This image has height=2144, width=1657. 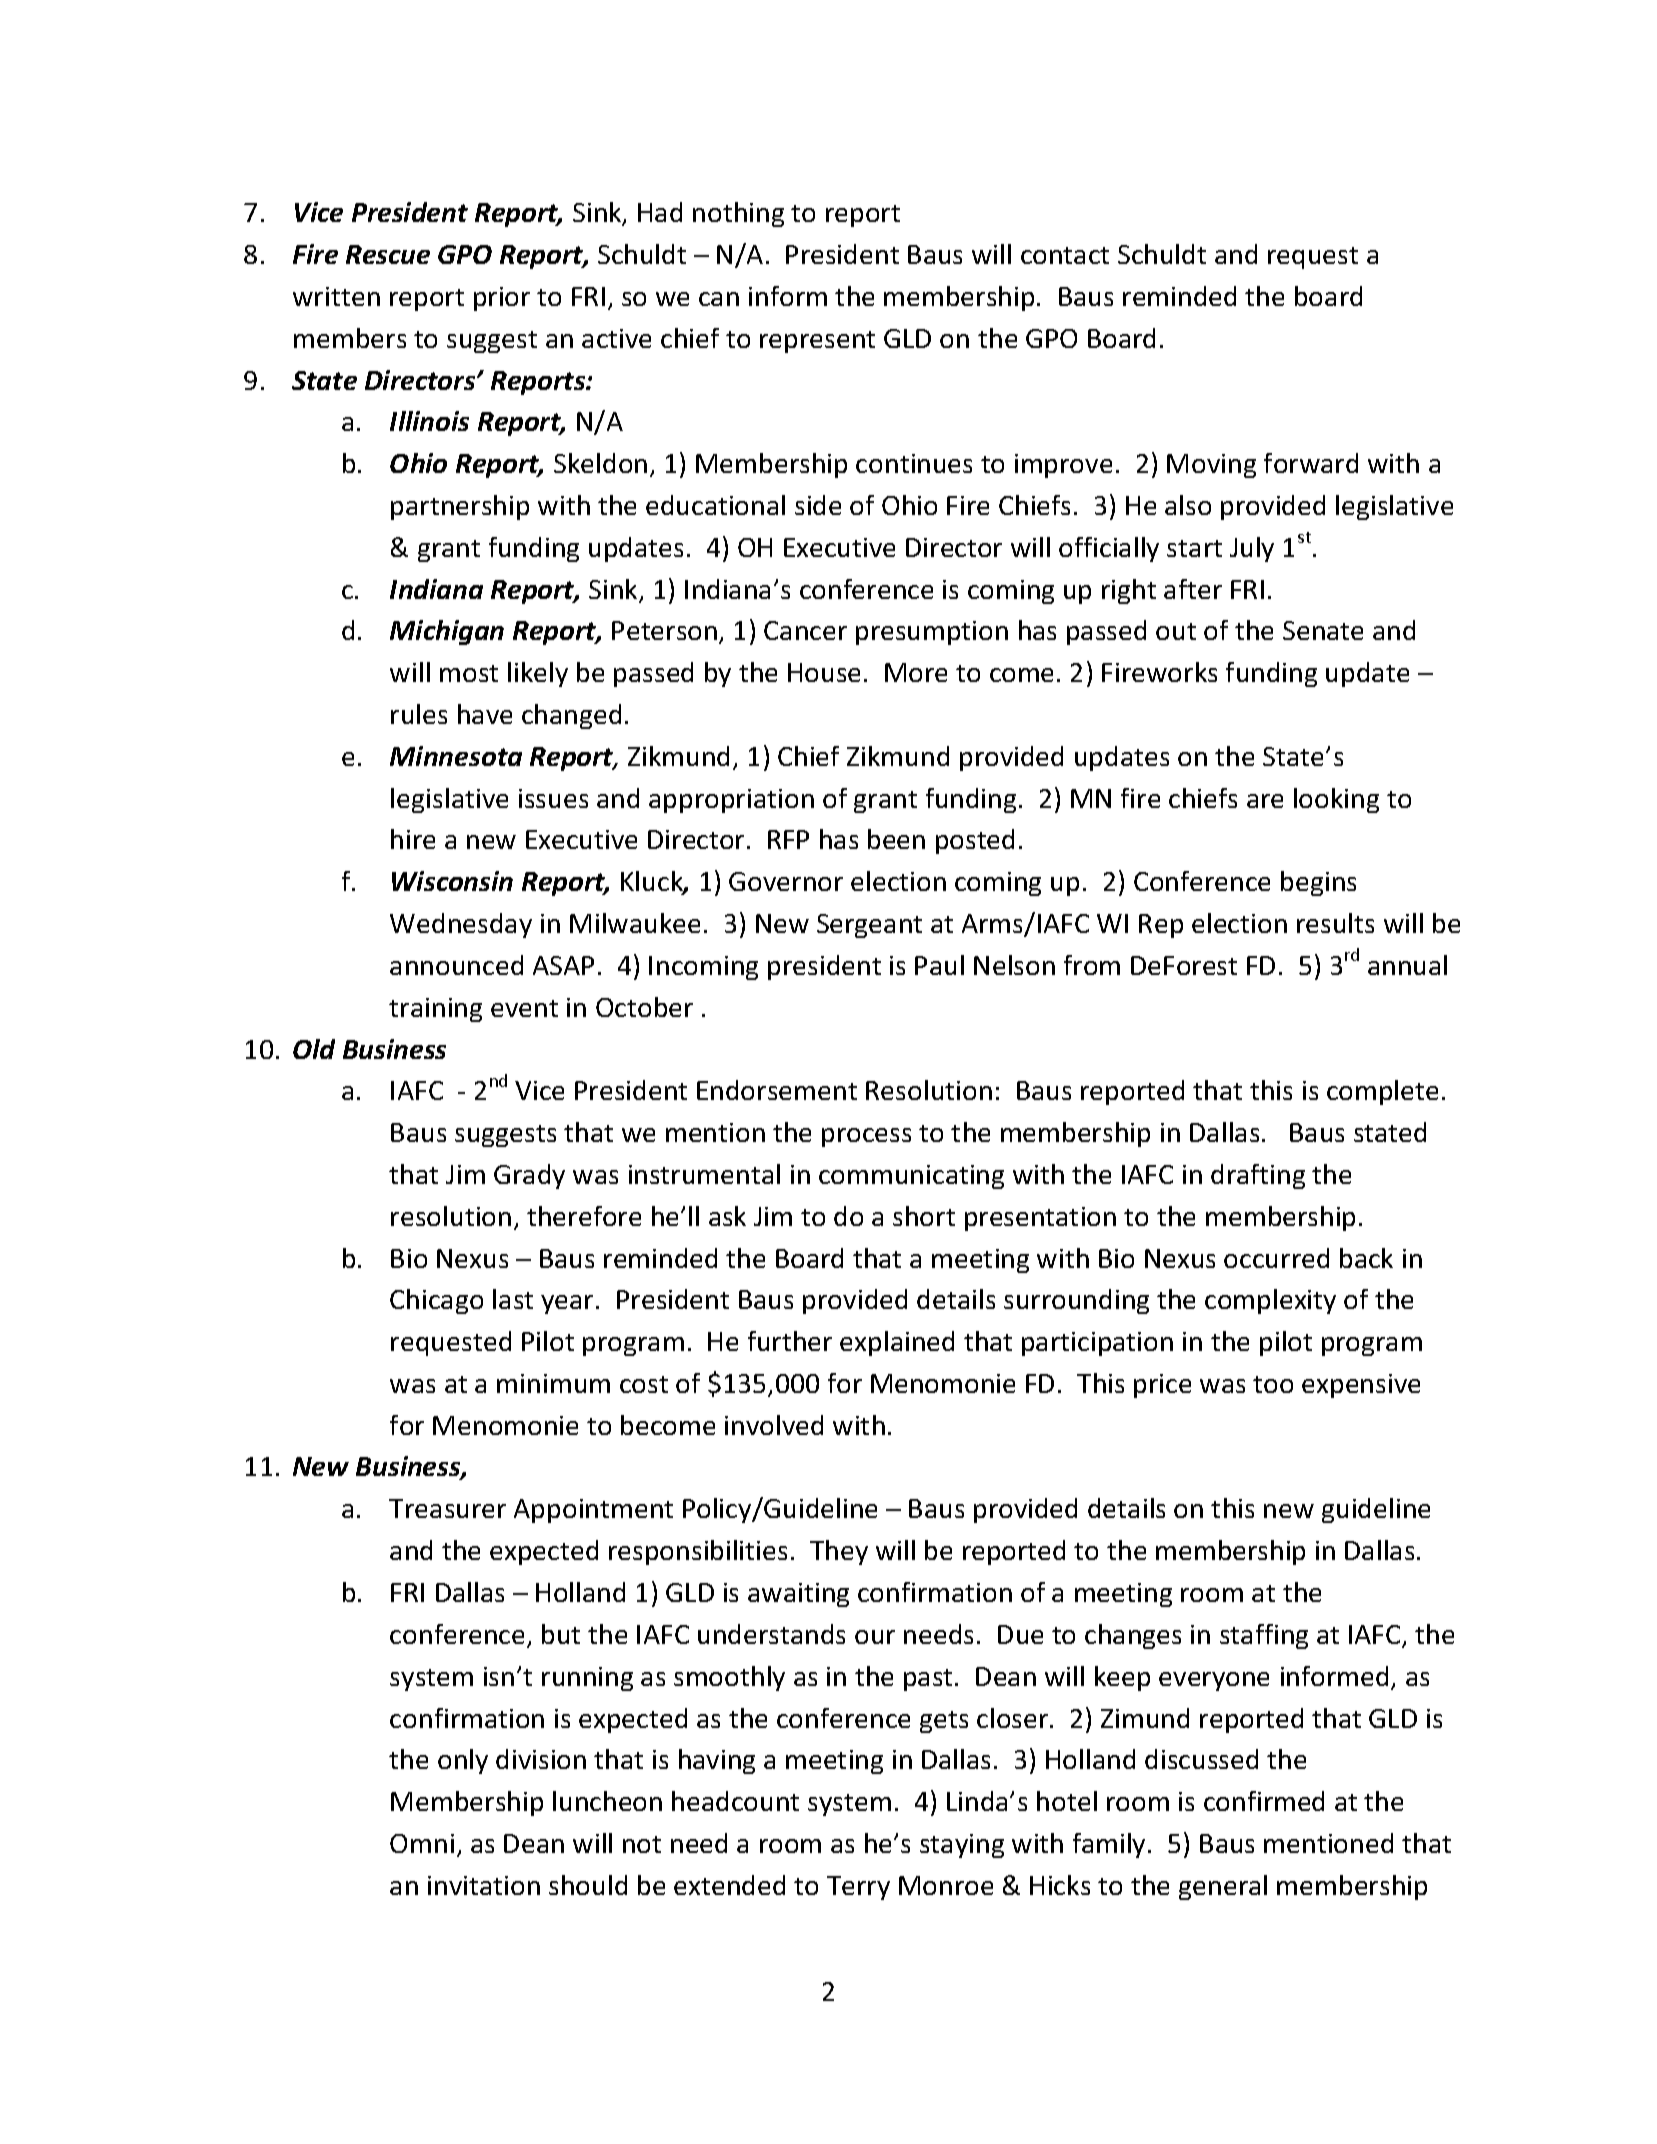 I want to click on represent, so click(x=817, y=342).
